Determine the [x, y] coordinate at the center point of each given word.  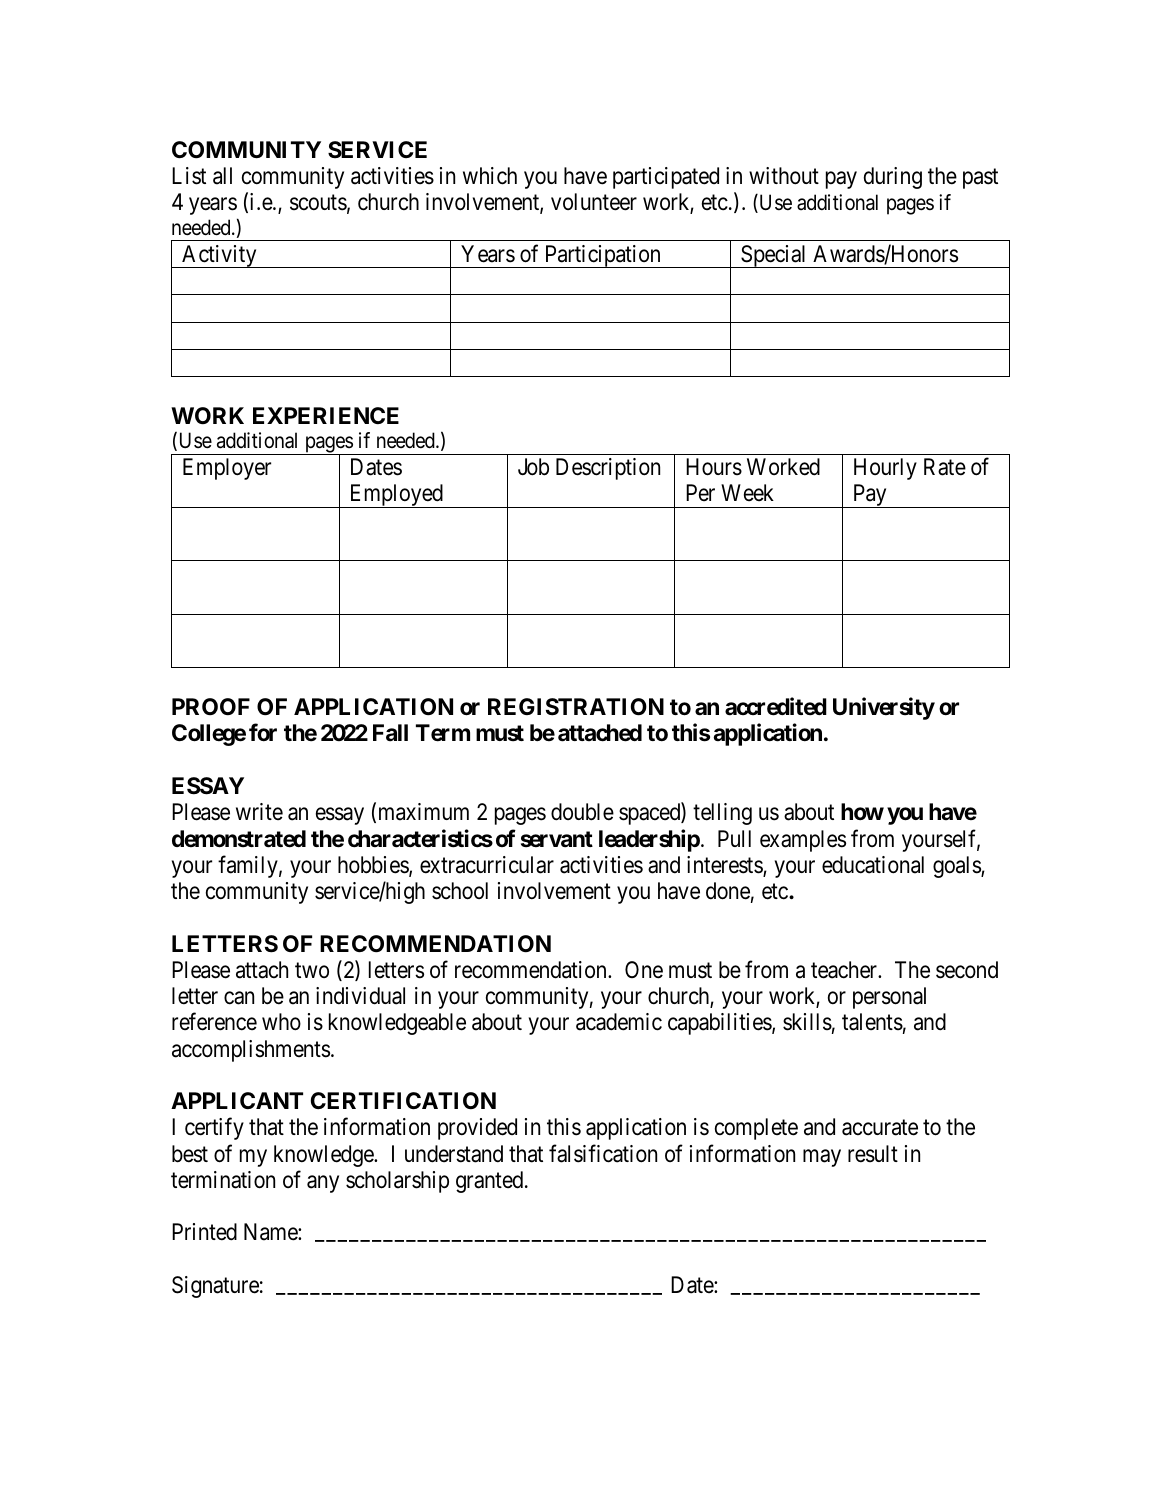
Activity [219, 256]
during [893, 178]
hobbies [374, 866]
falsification [603, 1153]
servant [557, 839]
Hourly [885, 469]
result [873, 1154]
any [323, 1184]
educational [873, 865]
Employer [227, 469]
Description [608, 469]
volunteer [594, 202]
